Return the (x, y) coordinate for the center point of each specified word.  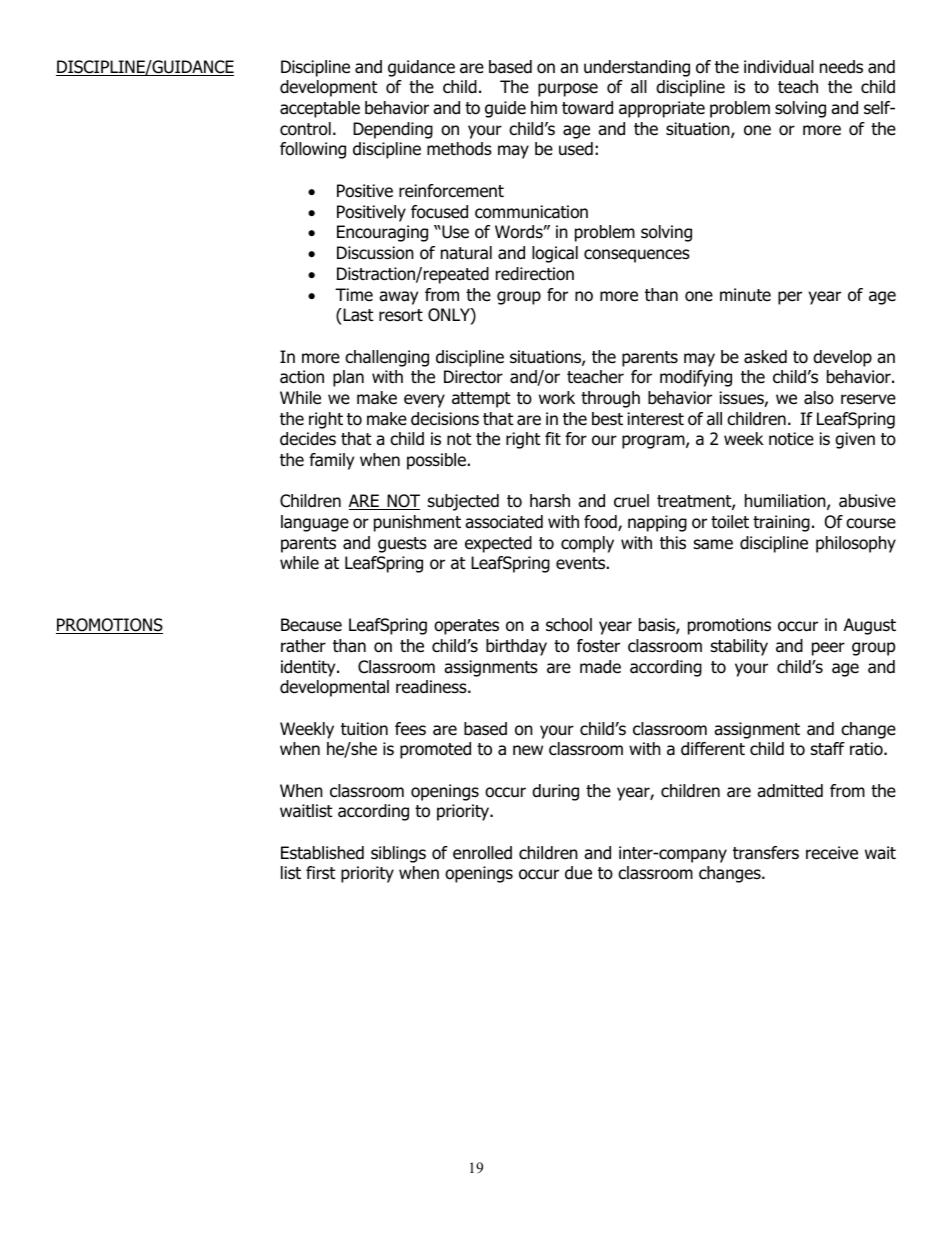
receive (832, 853)
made (600, 667)
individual (779, 67)
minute (745, 295)
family (331, 461)
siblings (398, 854)
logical (555, 254)
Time (354, 295)
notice (791, 439)
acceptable (320, 109)
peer (828, 649)
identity (309, 668)
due (578, 873)
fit (553, 438)
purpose (568, 90)
